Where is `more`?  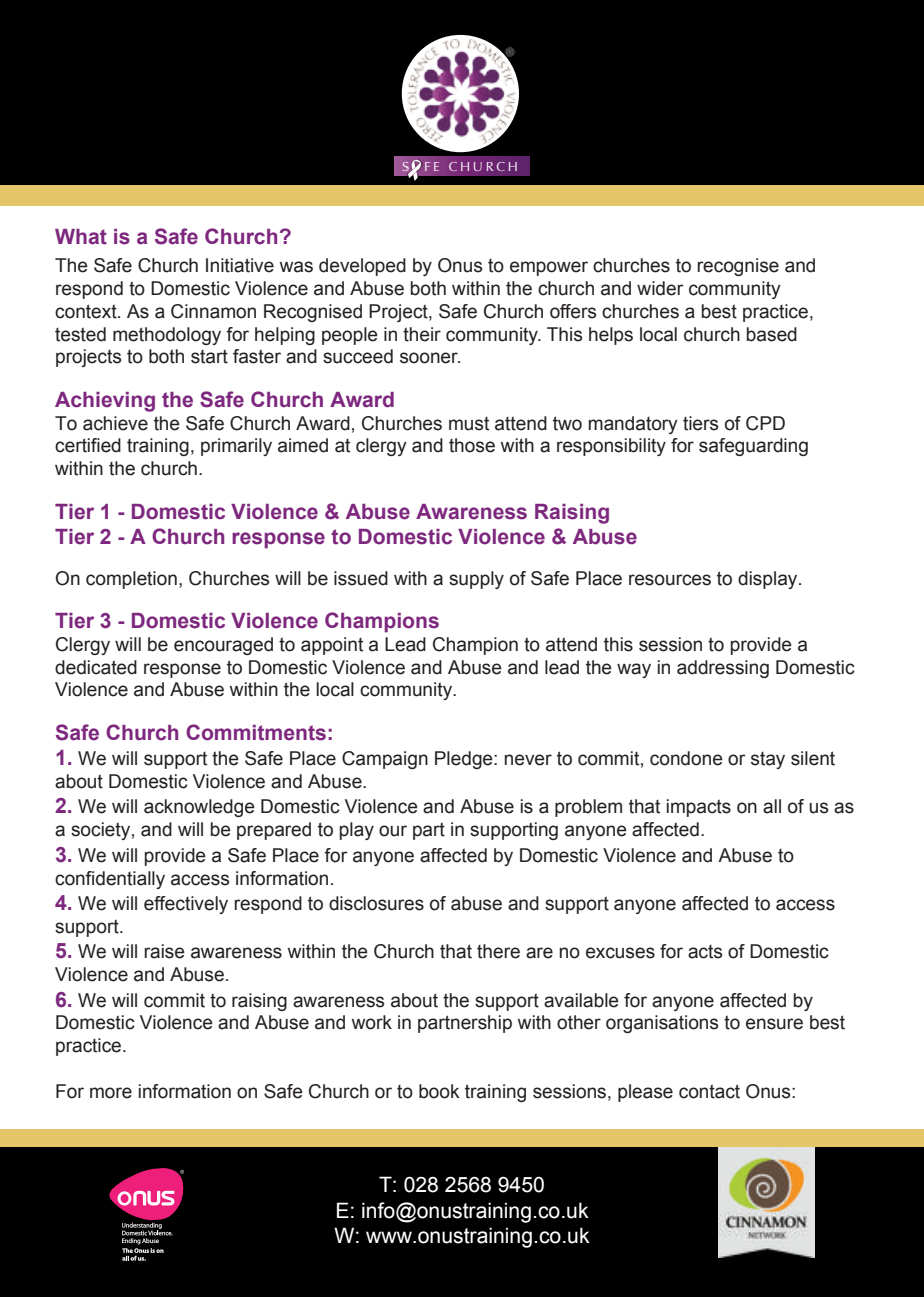 more is located at coordinates (111, 1093).
